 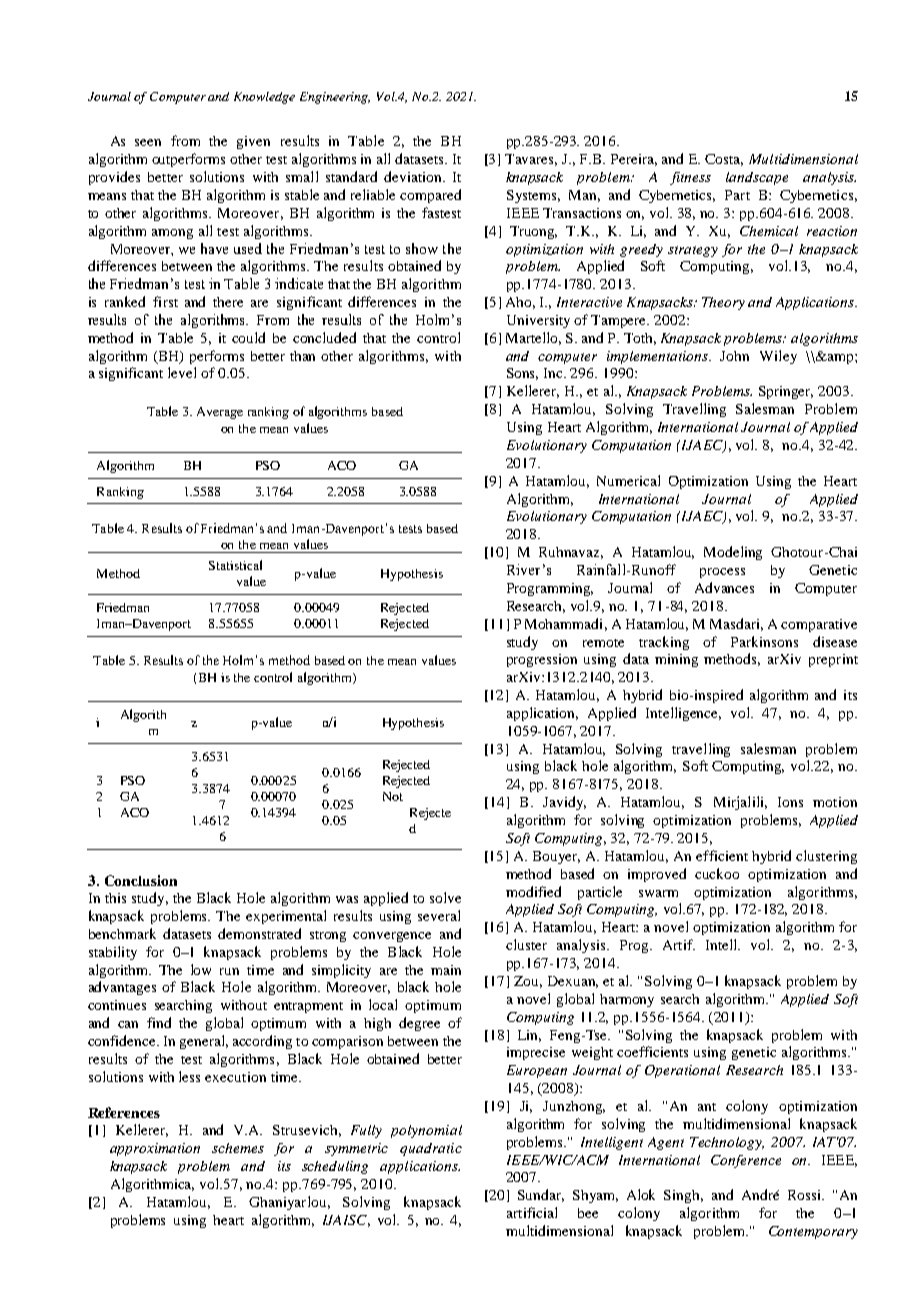 I want to click on low, so click(x=201, y=969).
